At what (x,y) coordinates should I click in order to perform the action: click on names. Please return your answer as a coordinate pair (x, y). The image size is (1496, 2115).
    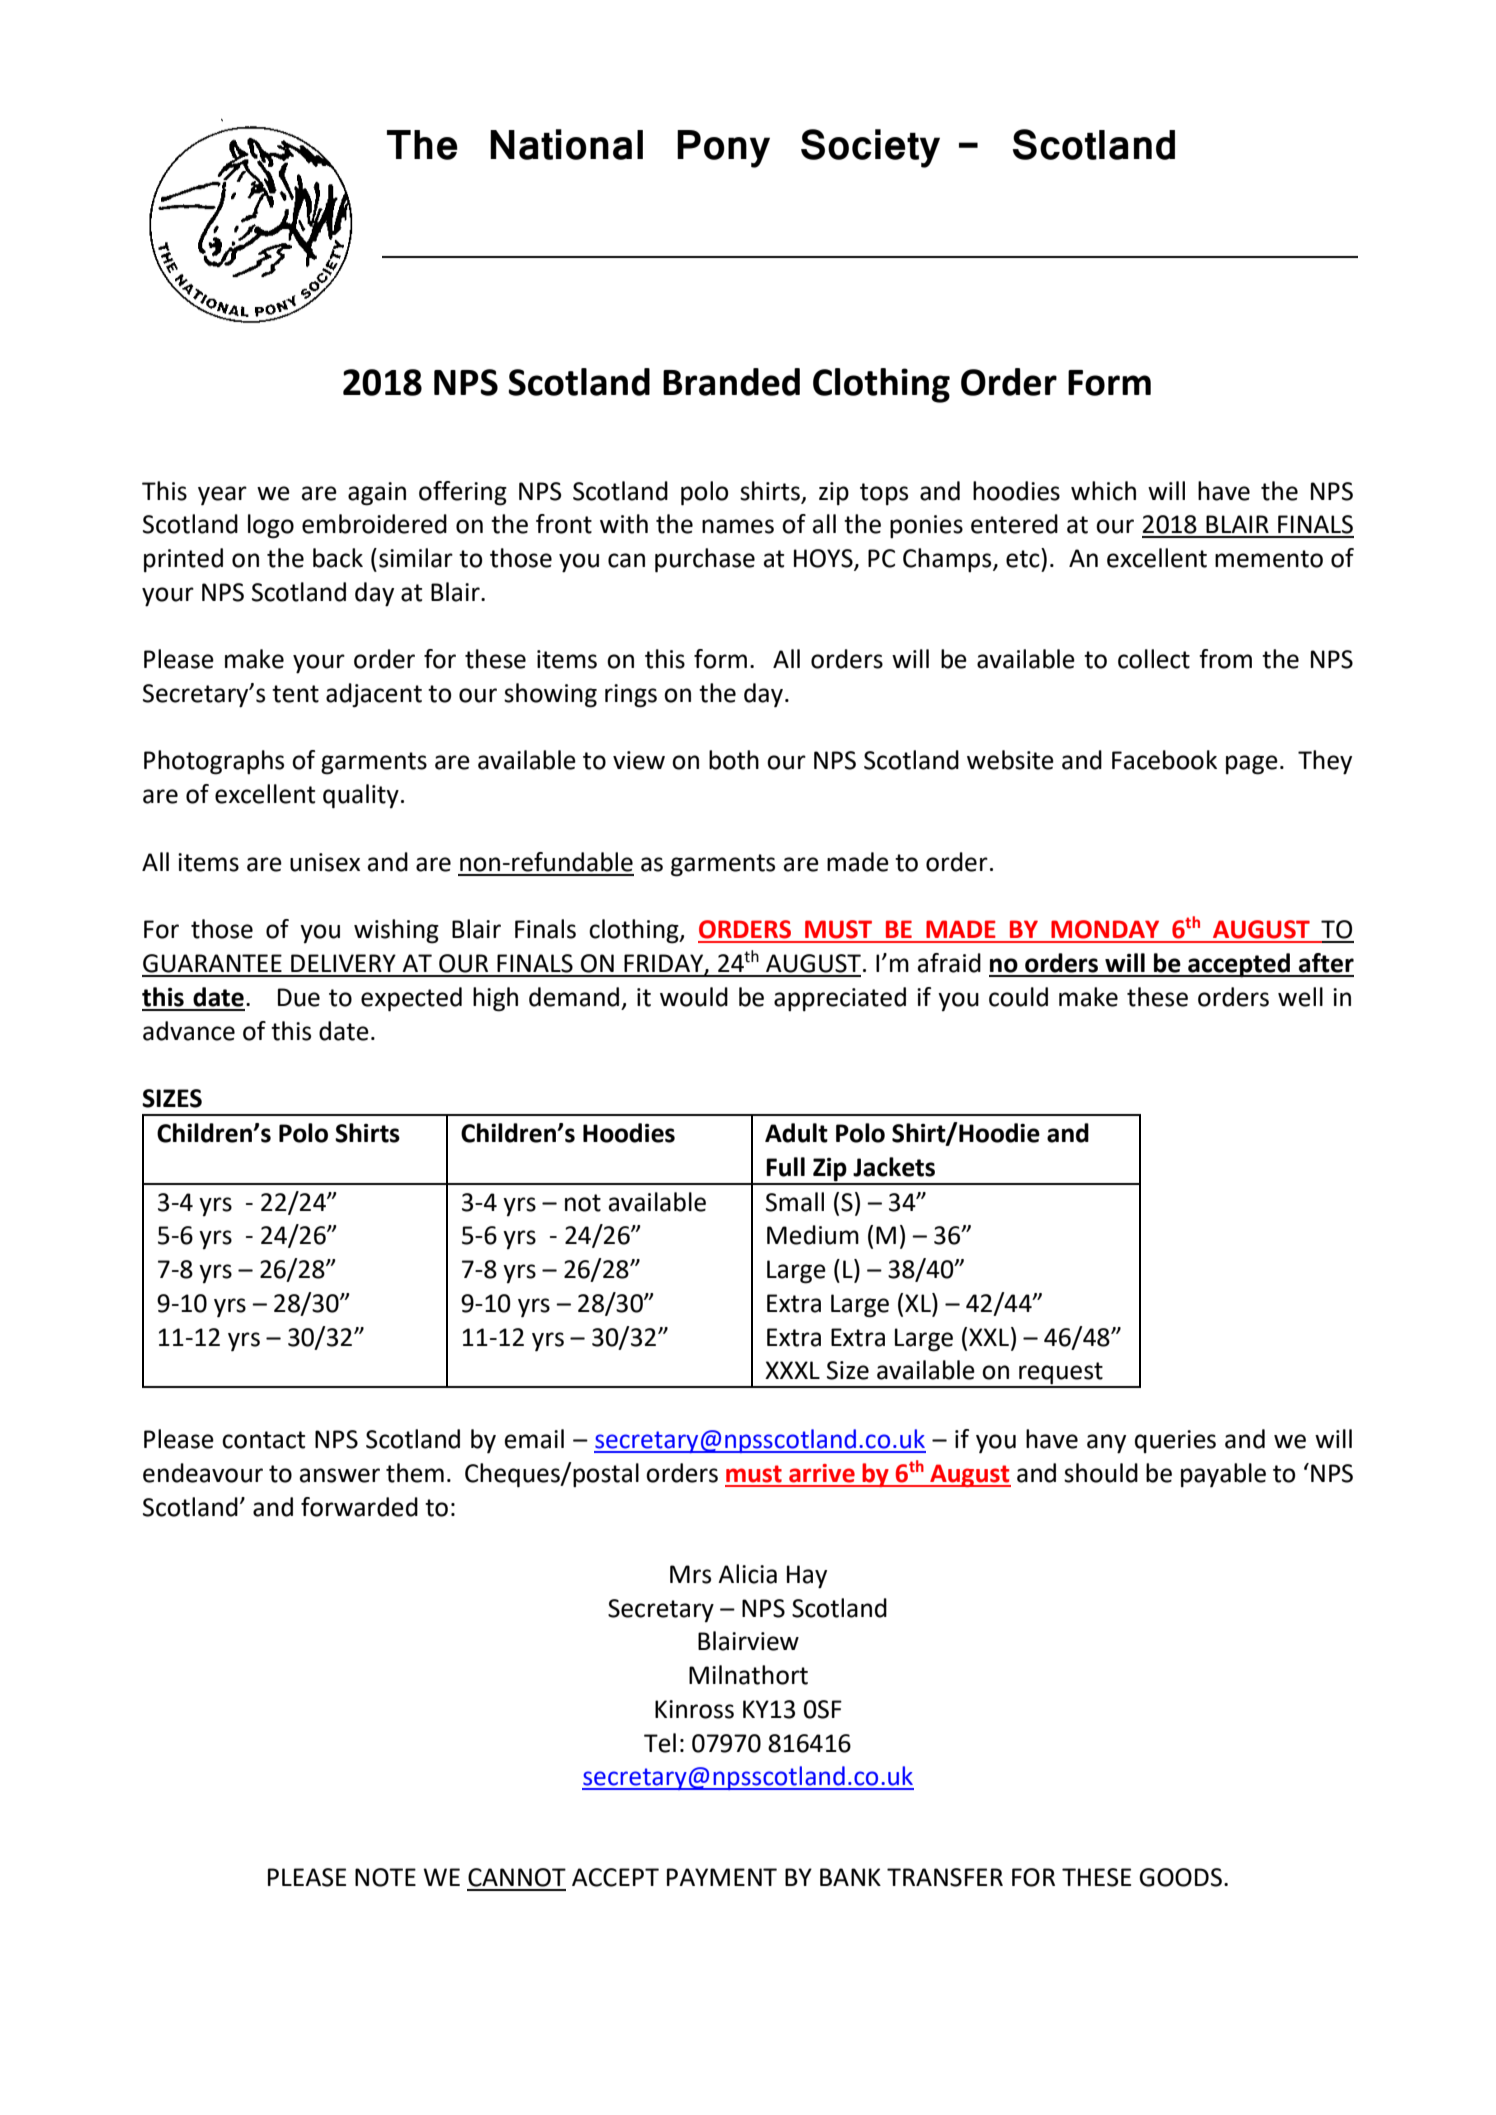
    Looking at the image, I should click on (738, 526).
